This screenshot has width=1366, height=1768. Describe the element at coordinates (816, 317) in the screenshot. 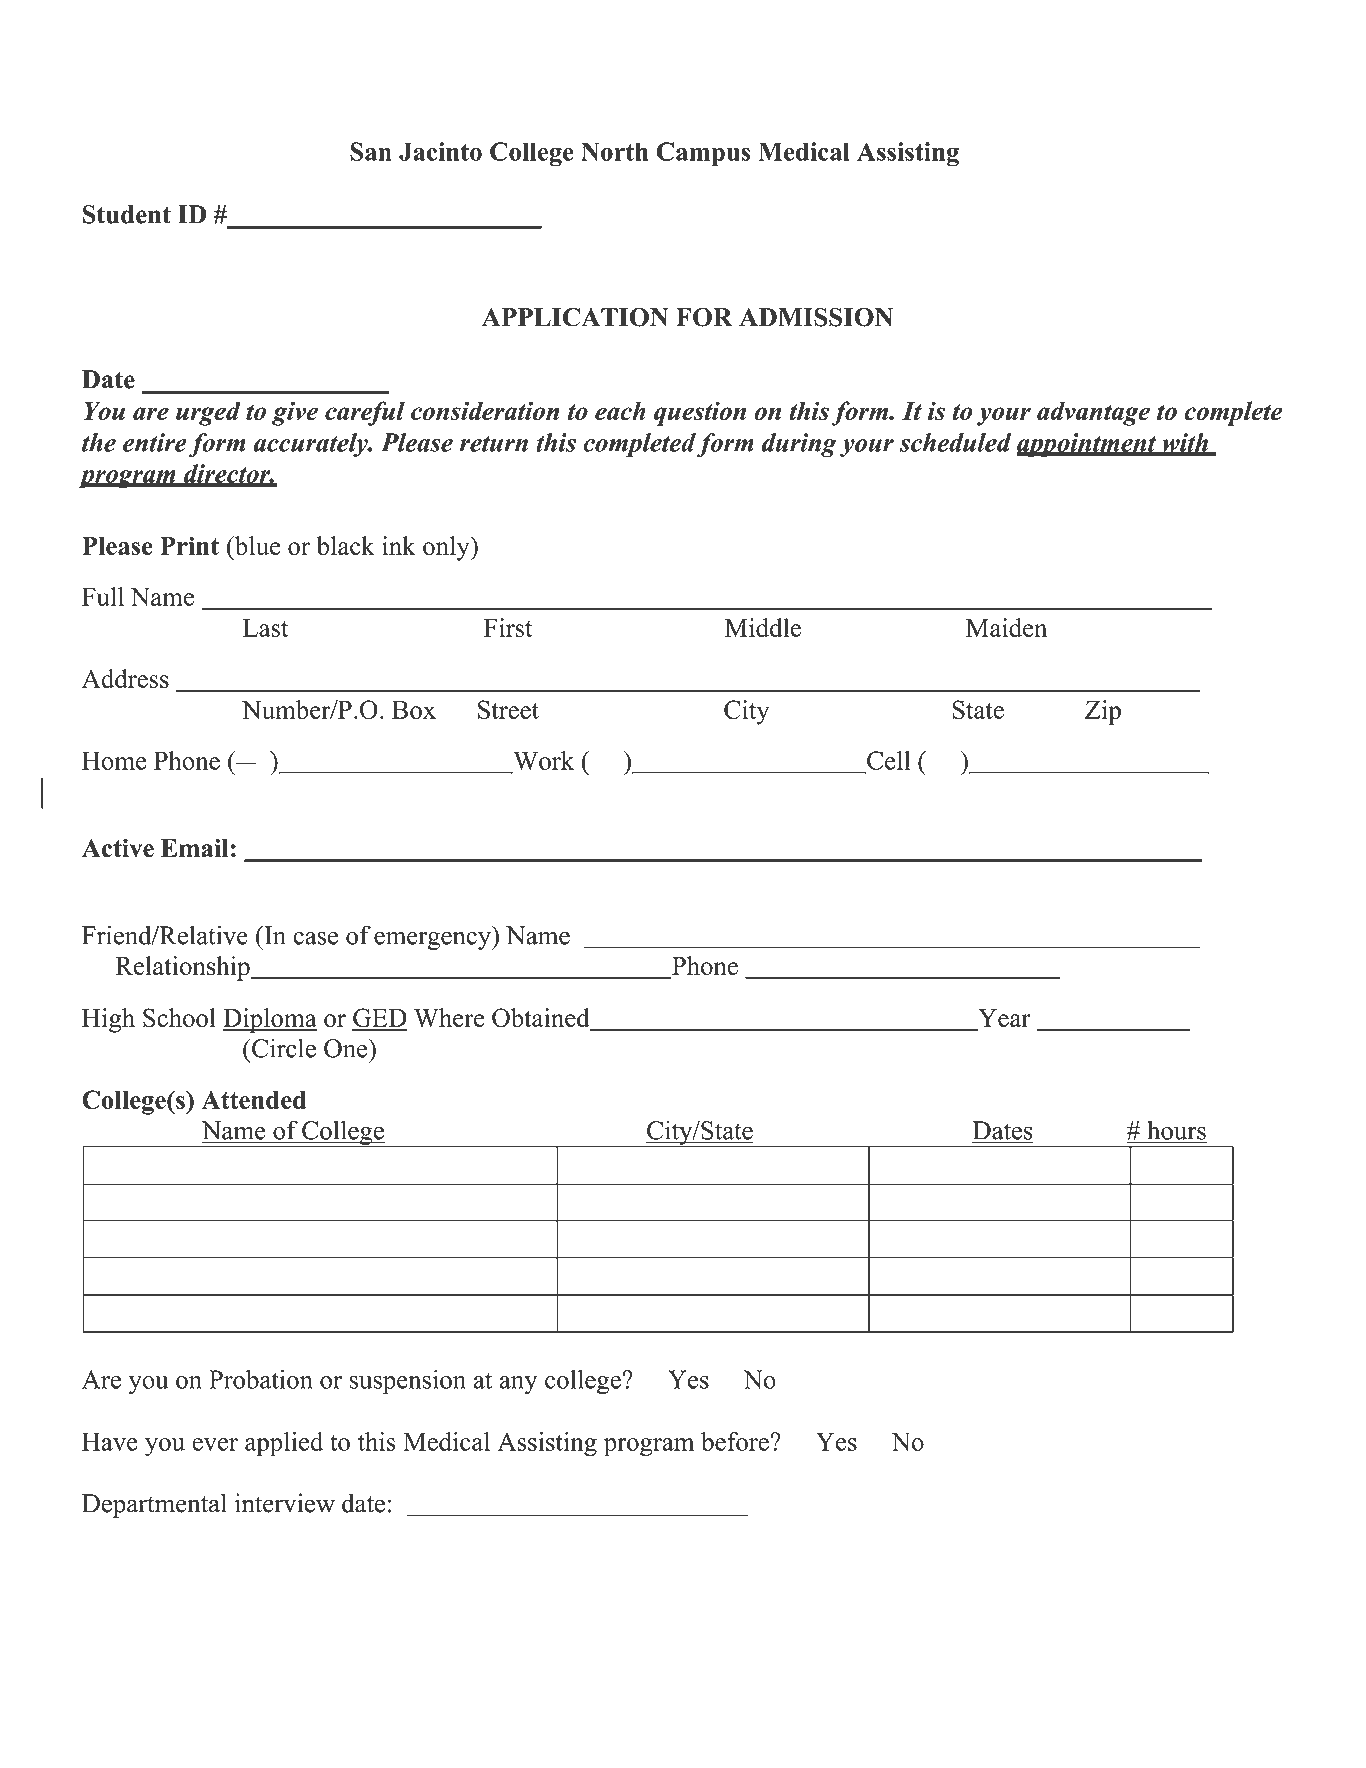

I see `ADMISSION` at that location.
